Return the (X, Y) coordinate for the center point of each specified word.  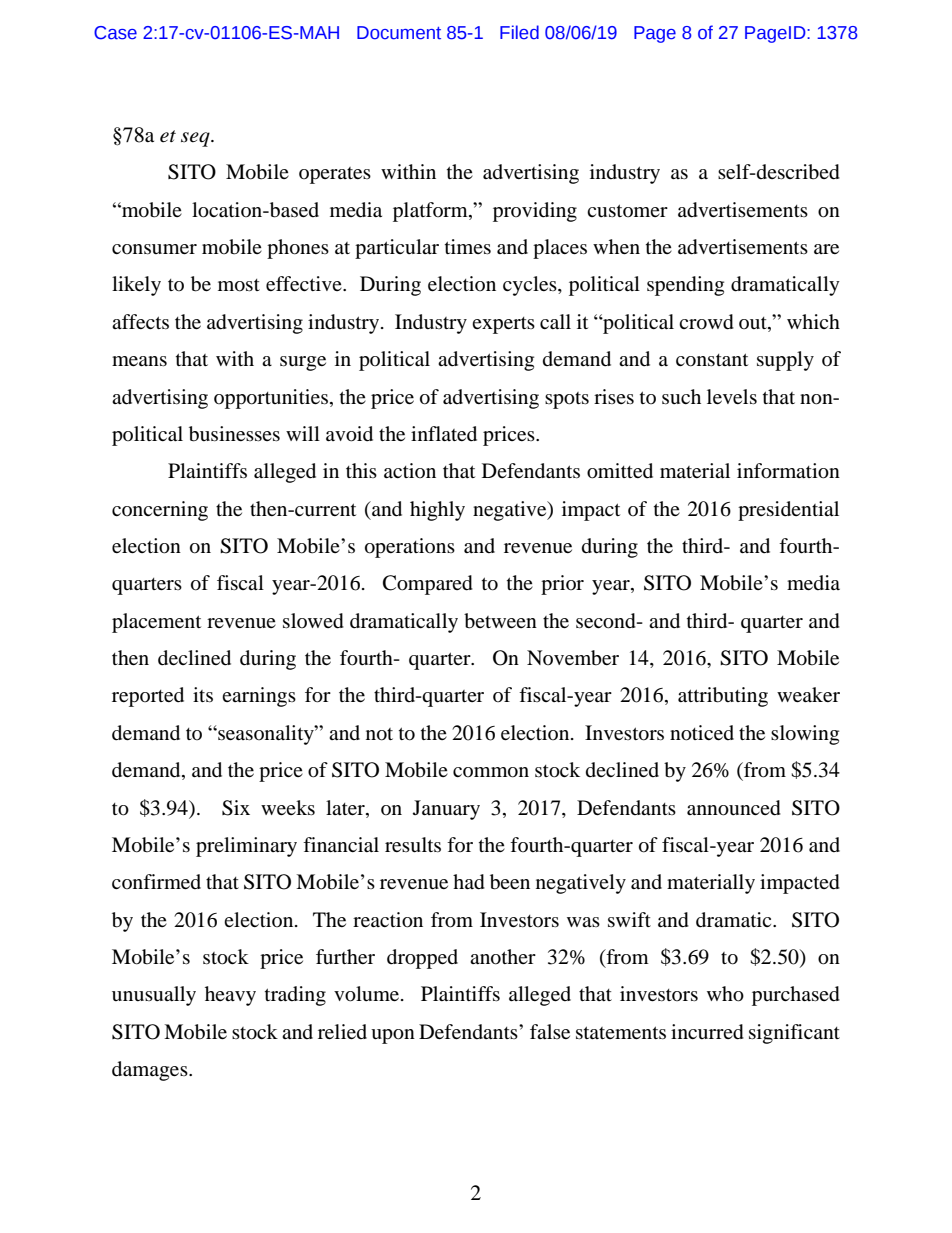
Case (115, 33)
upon (393, 1036)
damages (151, 1071)
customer (627, 210)
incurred (707, 1032)
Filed (519, 32)
